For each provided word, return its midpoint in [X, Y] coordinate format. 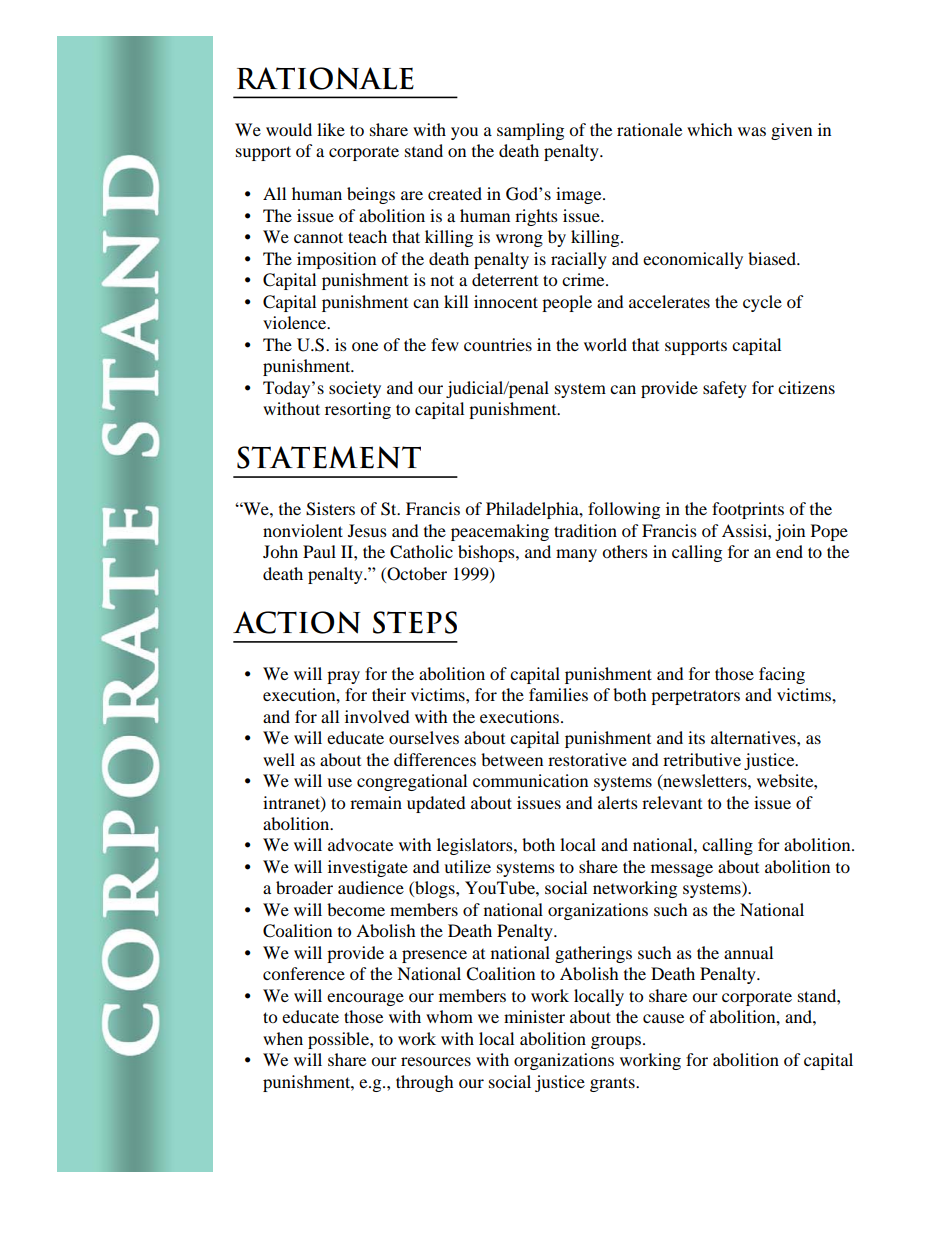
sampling [530, 131]
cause [663, 1018]
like [331, 129]
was [752, 131]
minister [534, 1016]
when [283, 1038]
